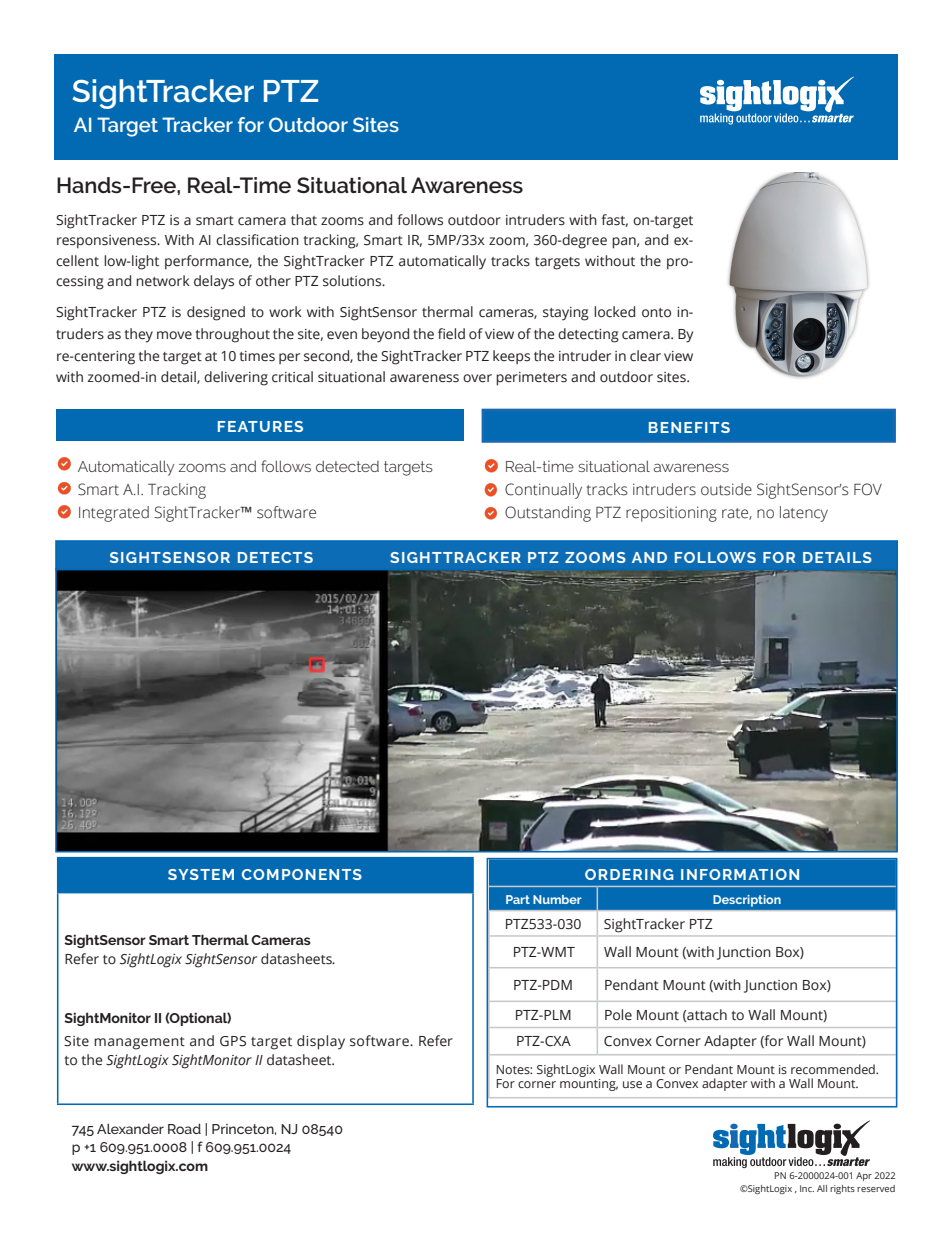  Describe the element at coordinates (656, 312) in the screenshot. I see `onto` at that location.
